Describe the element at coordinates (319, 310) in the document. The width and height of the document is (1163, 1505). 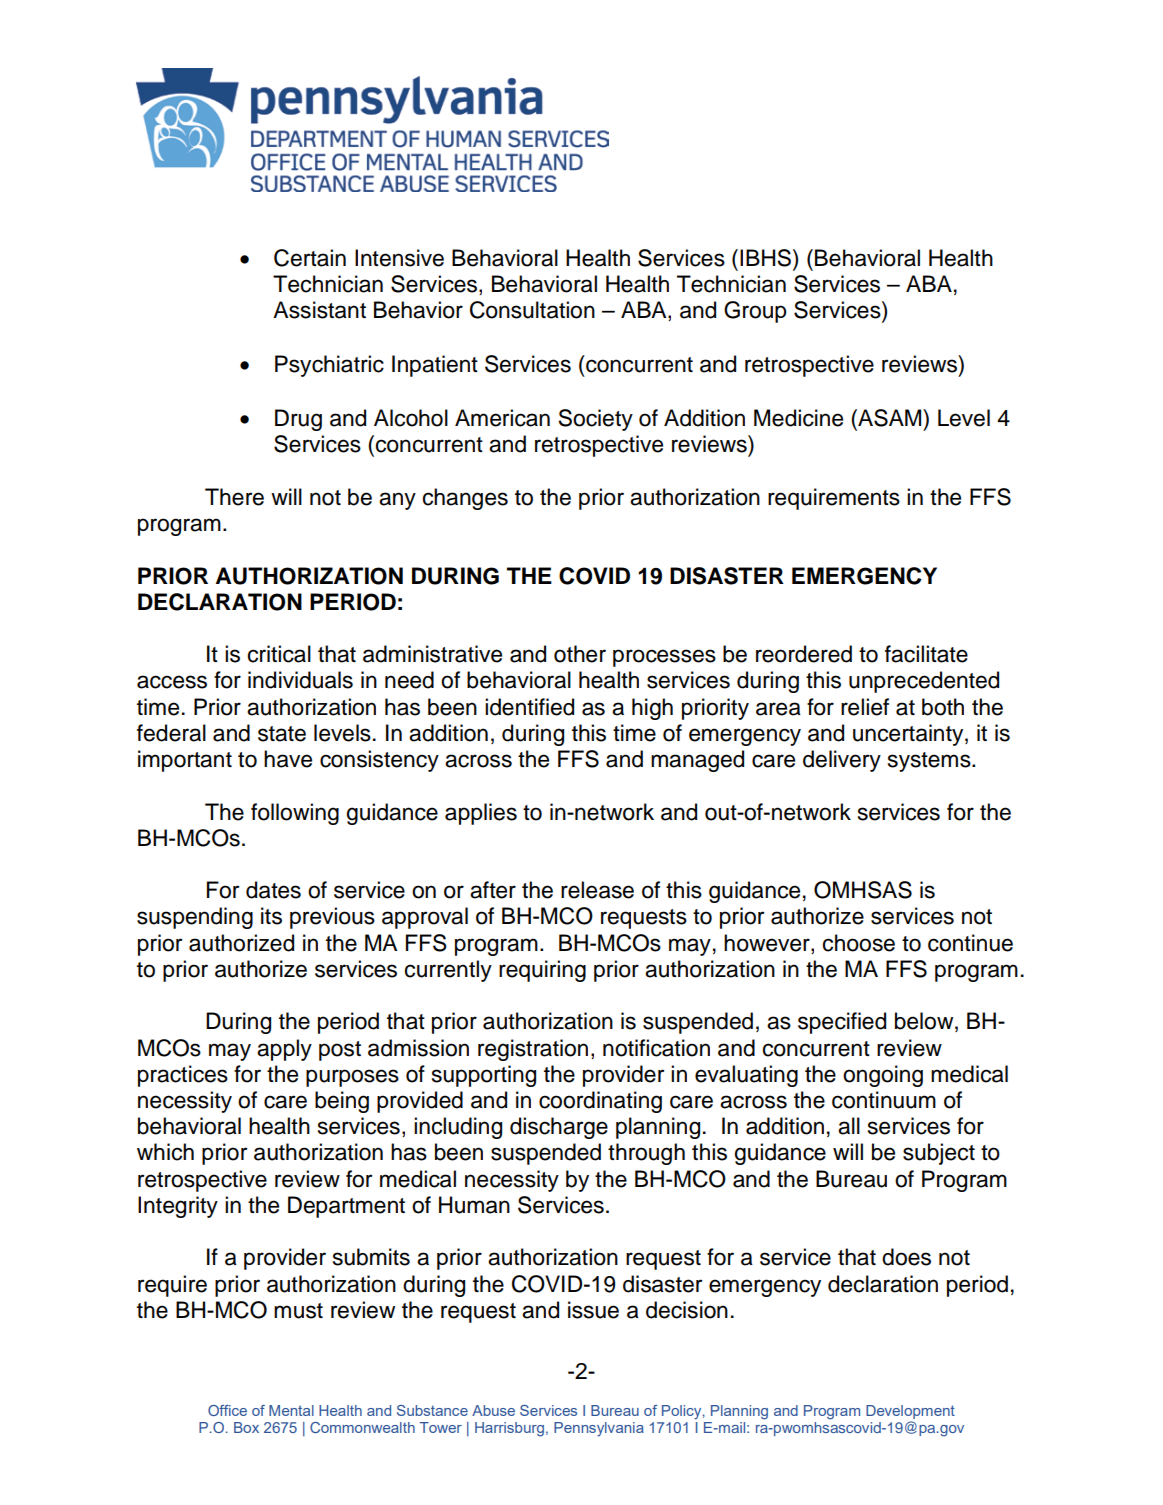
I see `Assistant` at that location.
